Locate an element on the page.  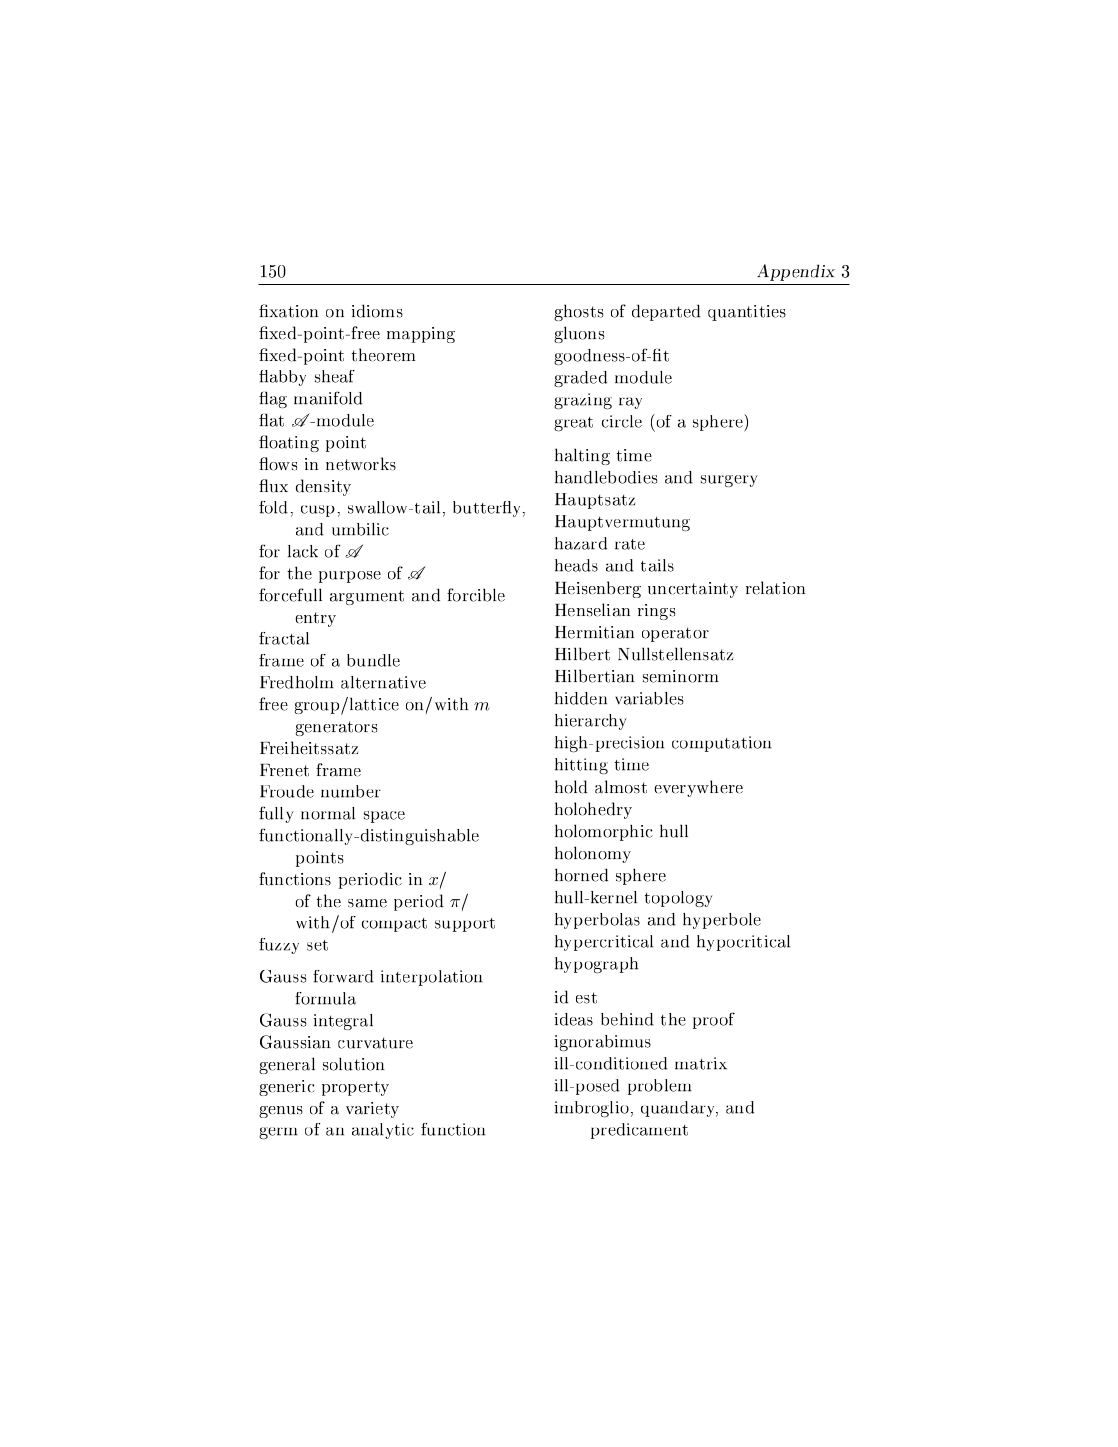
everywhere is located at coordinates (699, 788).
